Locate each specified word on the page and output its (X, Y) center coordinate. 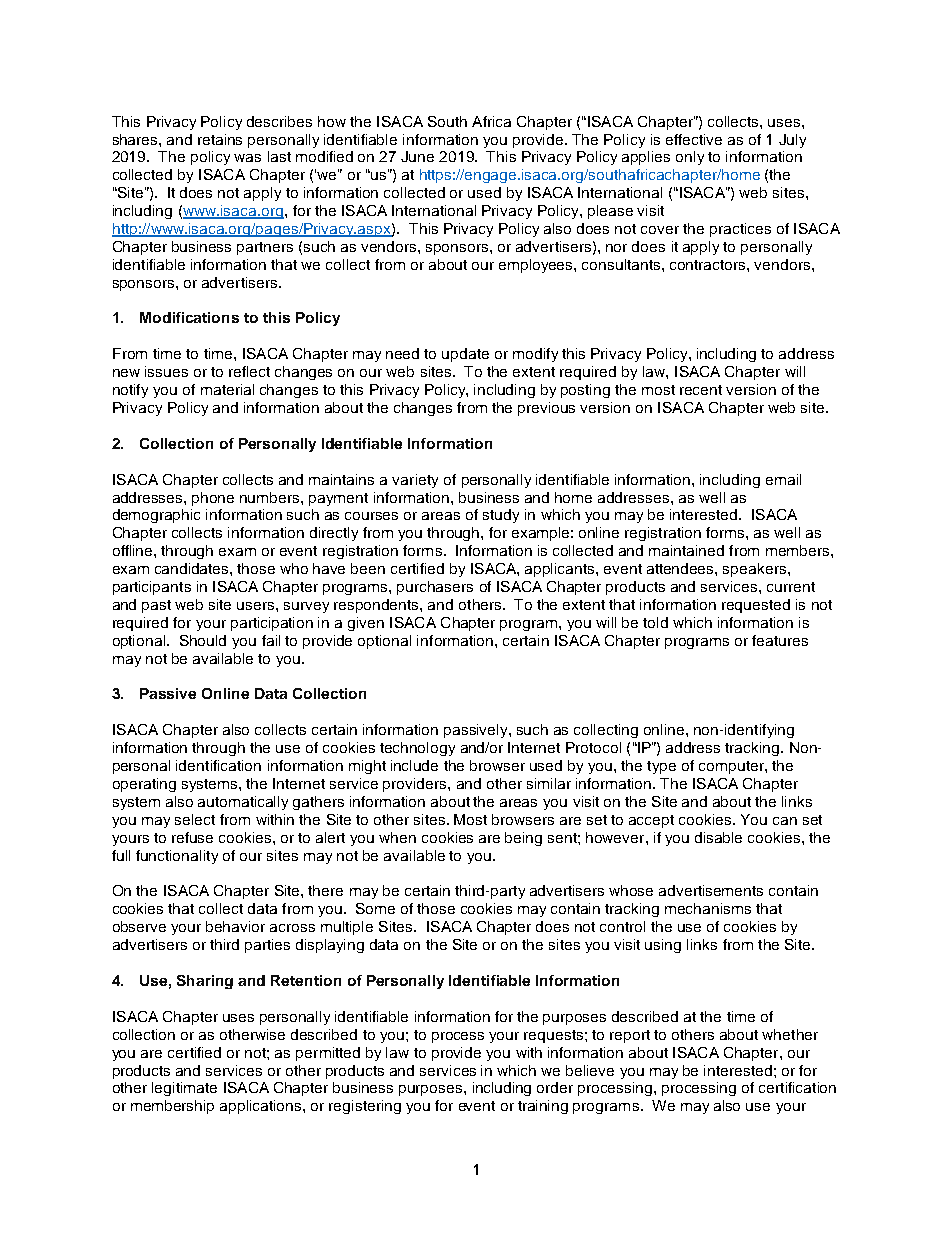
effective (694, 139)
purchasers (435, 588)
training (543, 1107)
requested (756, 606)
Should (203, 640)
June (417, 156)
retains (220, 139)
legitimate (184, 1089)
